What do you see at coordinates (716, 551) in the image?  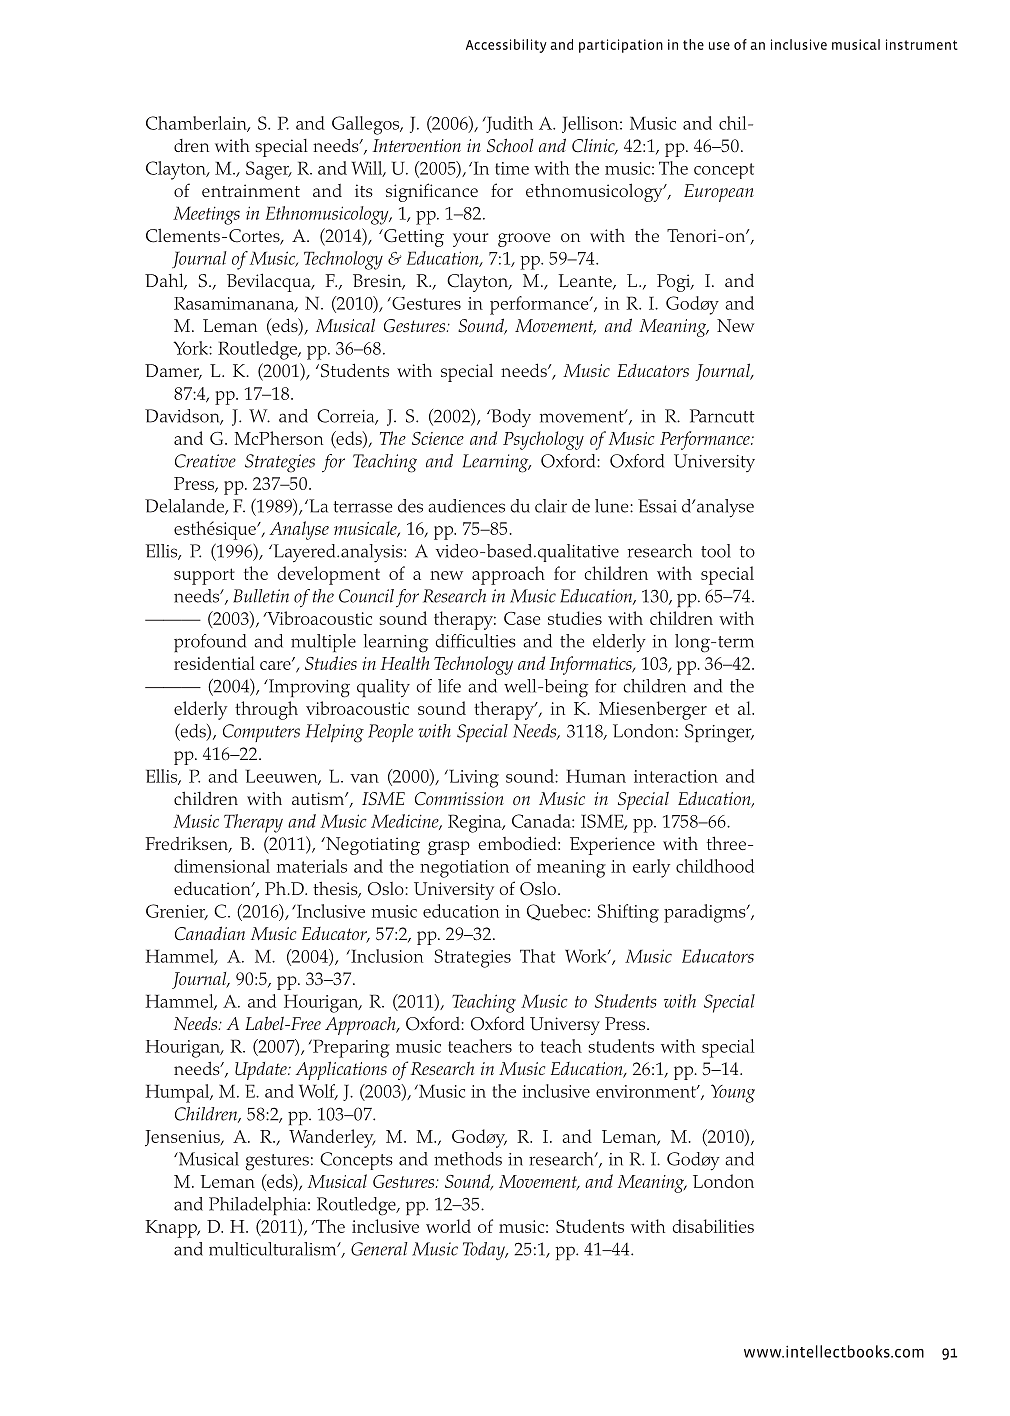 I see `tool` at bounding box center [716, 551].
